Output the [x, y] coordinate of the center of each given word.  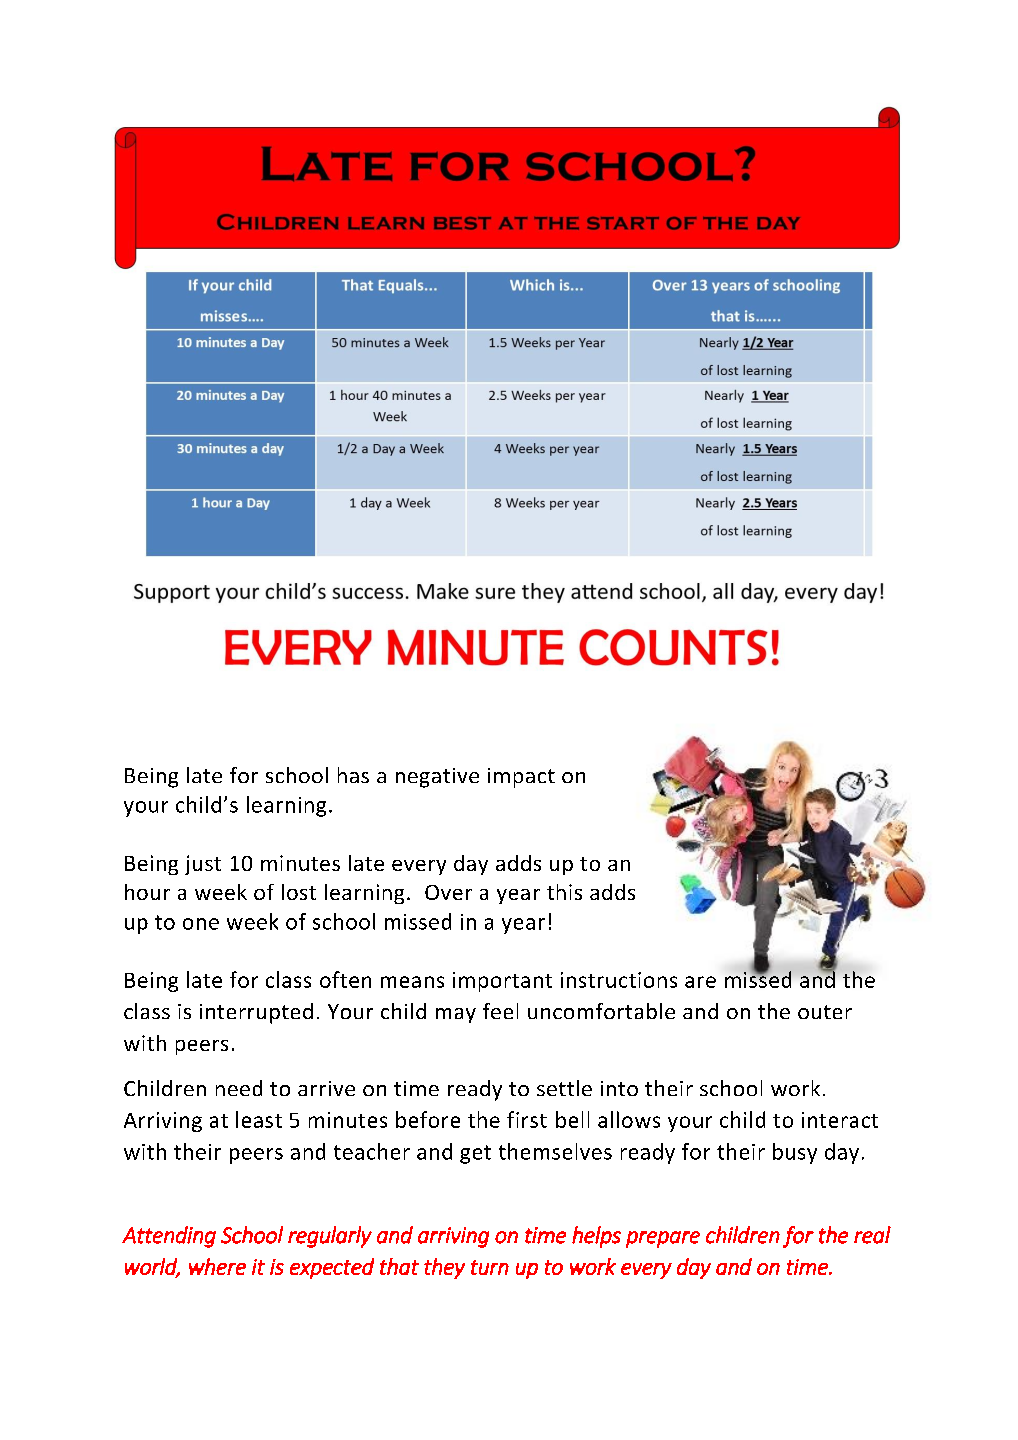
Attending [169, 1237]
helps [596, 1237]
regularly [330, 1237]
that [399, 1266]
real [872, 1235]
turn [490, 1267]
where [217, 1266]
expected [332, 1268]
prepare [663, 1239]
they [444, 1268]
